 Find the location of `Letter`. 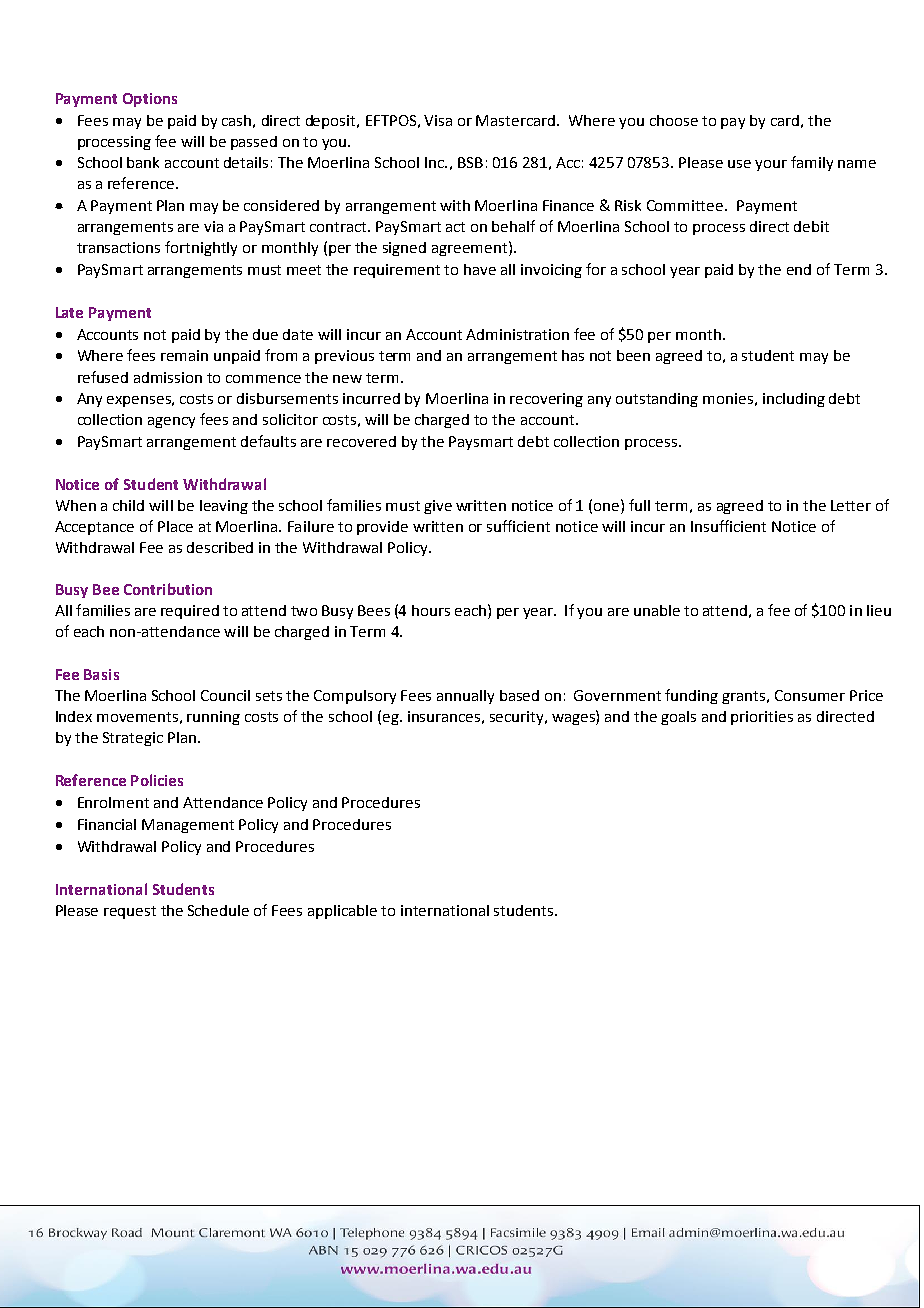

Letter is located at coordinates (851, 505).
